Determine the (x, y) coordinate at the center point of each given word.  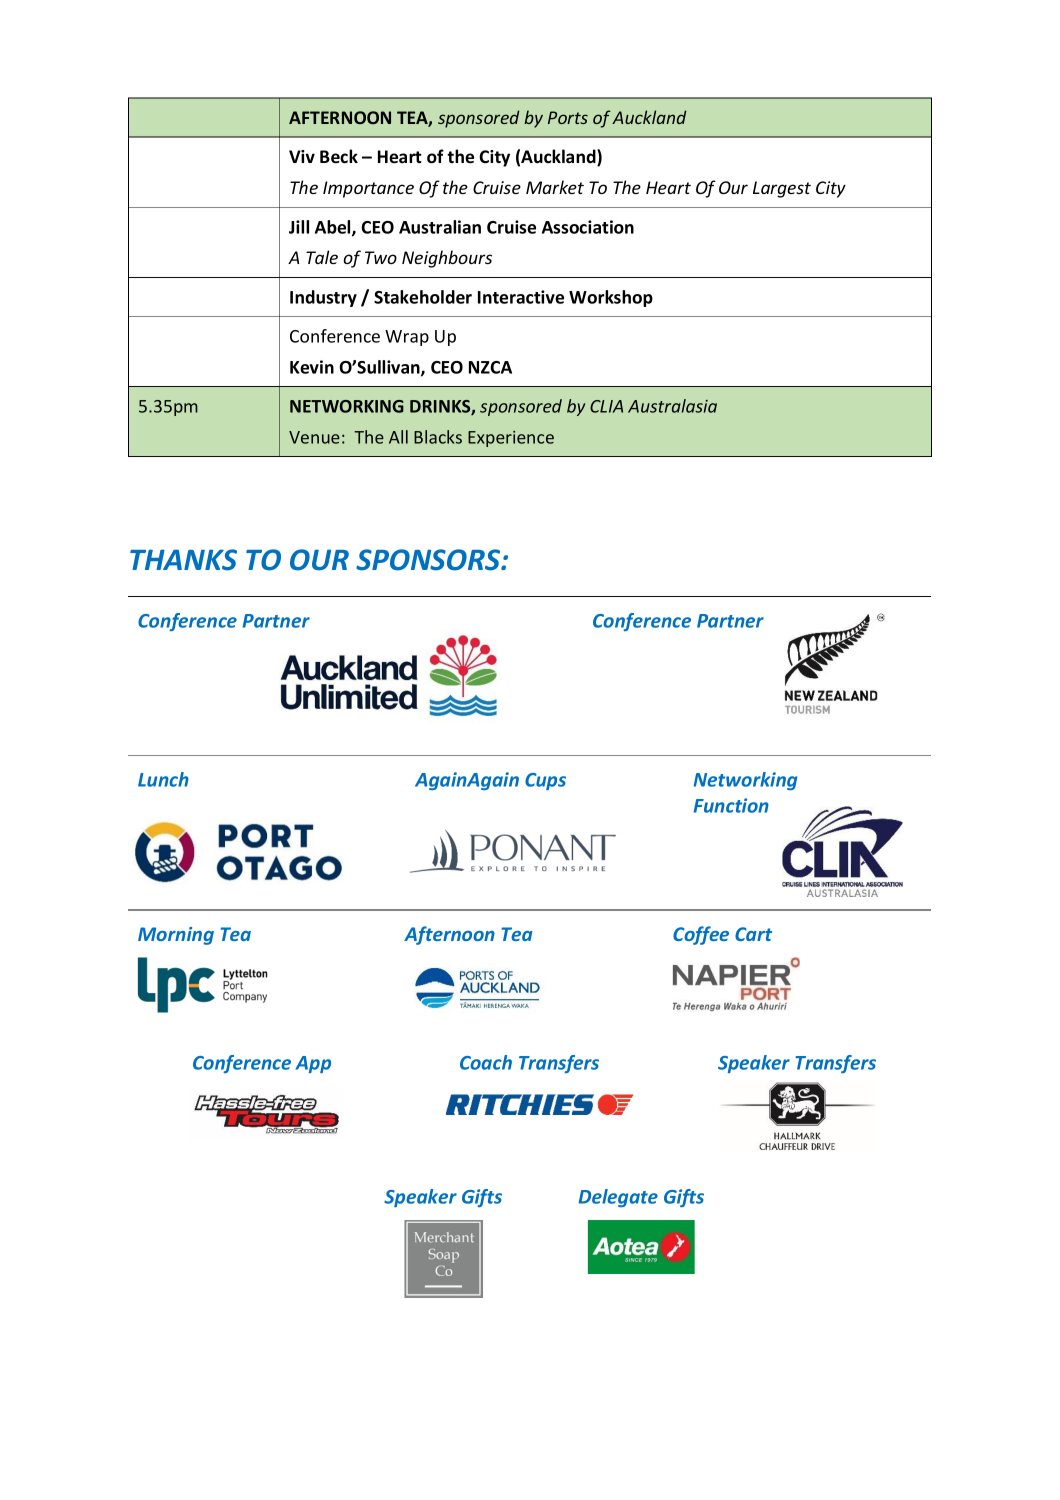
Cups (545, 781)
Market (555, 187)
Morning (176, 936)
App (313, 1064)
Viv (302, 156)
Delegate (618, 1198)
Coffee (701, 935)
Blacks (438, 437)
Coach (486, 1062)
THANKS (183, 560)
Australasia (672, 406)
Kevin (312, 367)
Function (731, 805)
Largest (782, 189)
